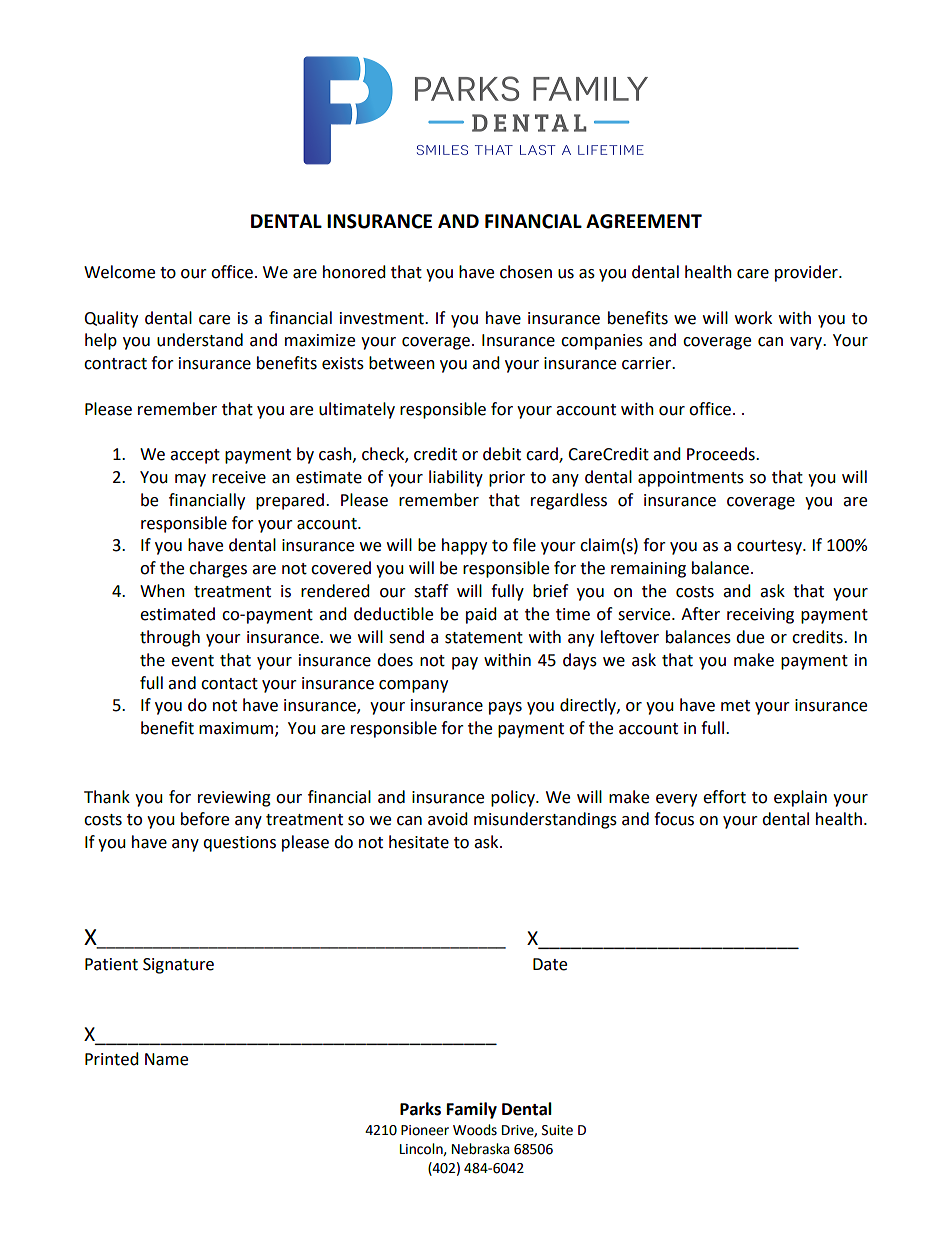 The width and height of the screenshot is (952, 1233). Describe the element at coordinates (644, 221) in the screenshot. I see `AGREEMENT` at that location.
